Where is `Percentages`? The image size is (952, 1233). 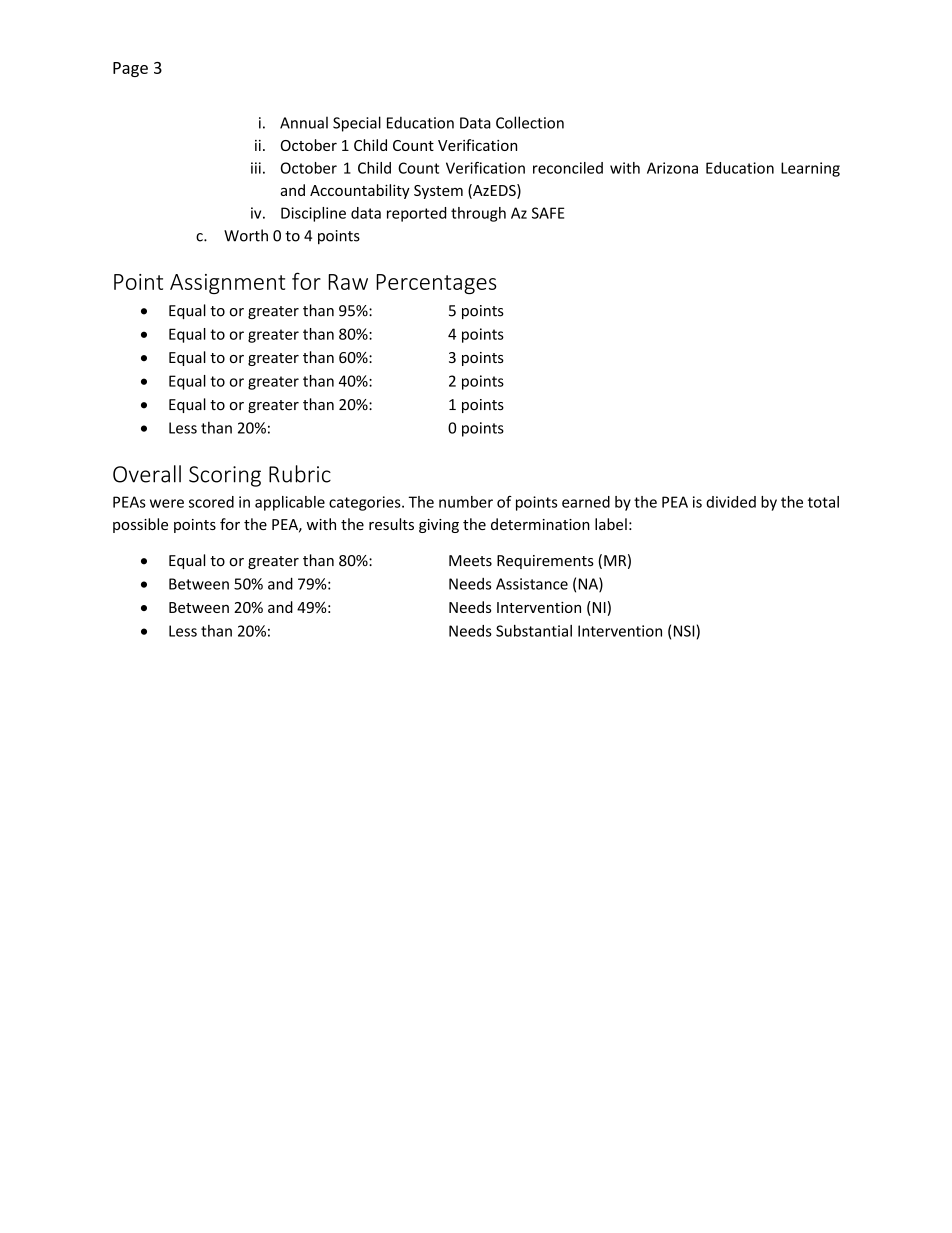 Percentages is located at coordinates (436, 284).
